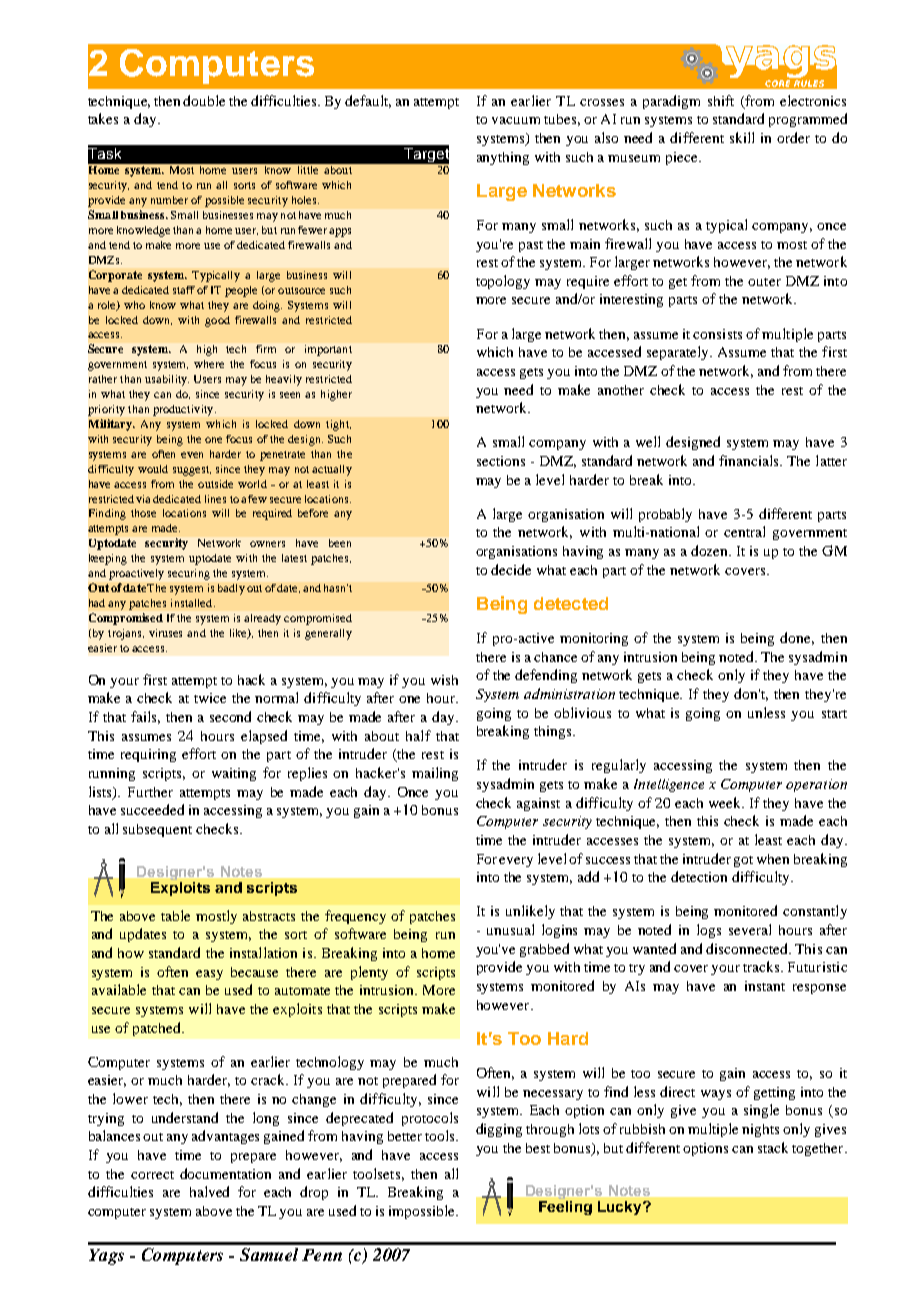  Describe the element at coordinates (748, 948) in the page. I see `disconnected` at that location.
